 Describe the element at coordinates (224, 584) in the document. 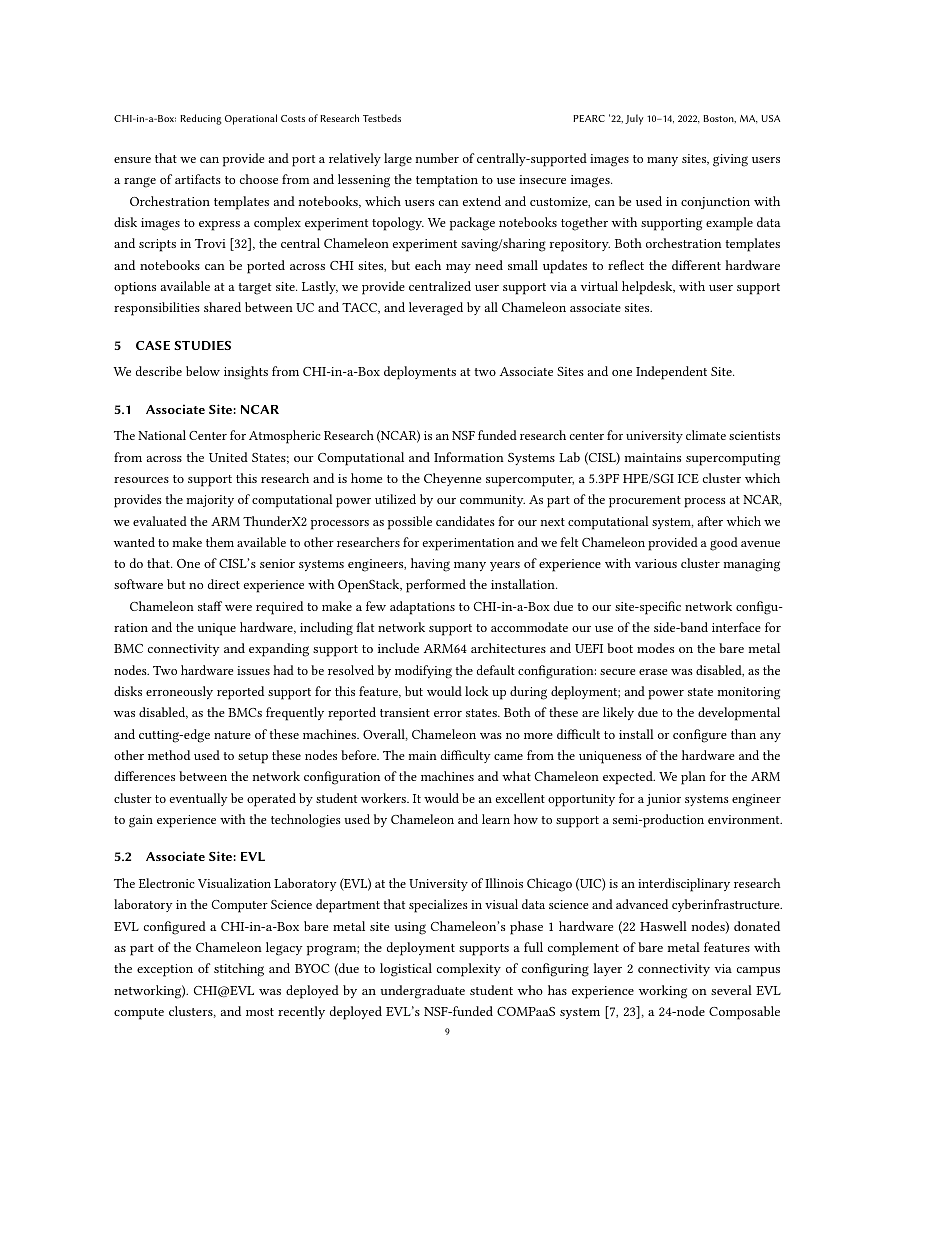

I see `direct` at that location.
